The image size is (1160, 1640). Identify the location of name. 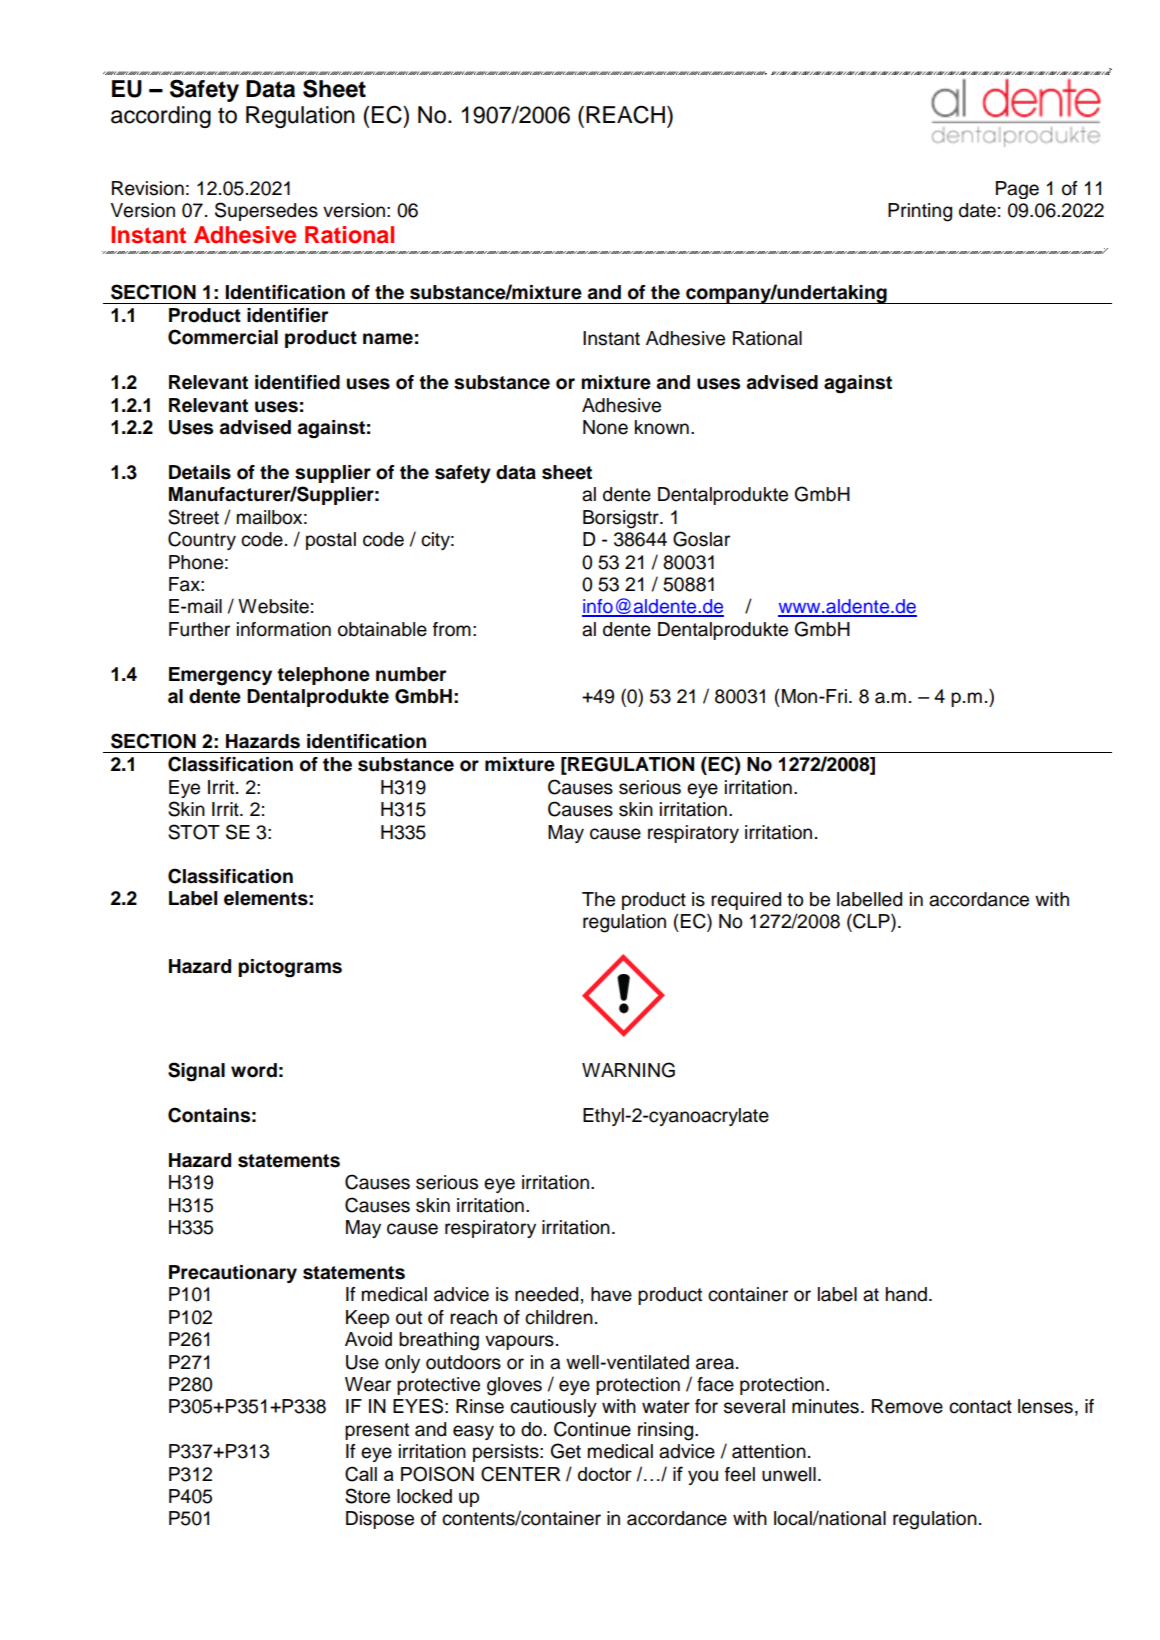
(388, 339).
